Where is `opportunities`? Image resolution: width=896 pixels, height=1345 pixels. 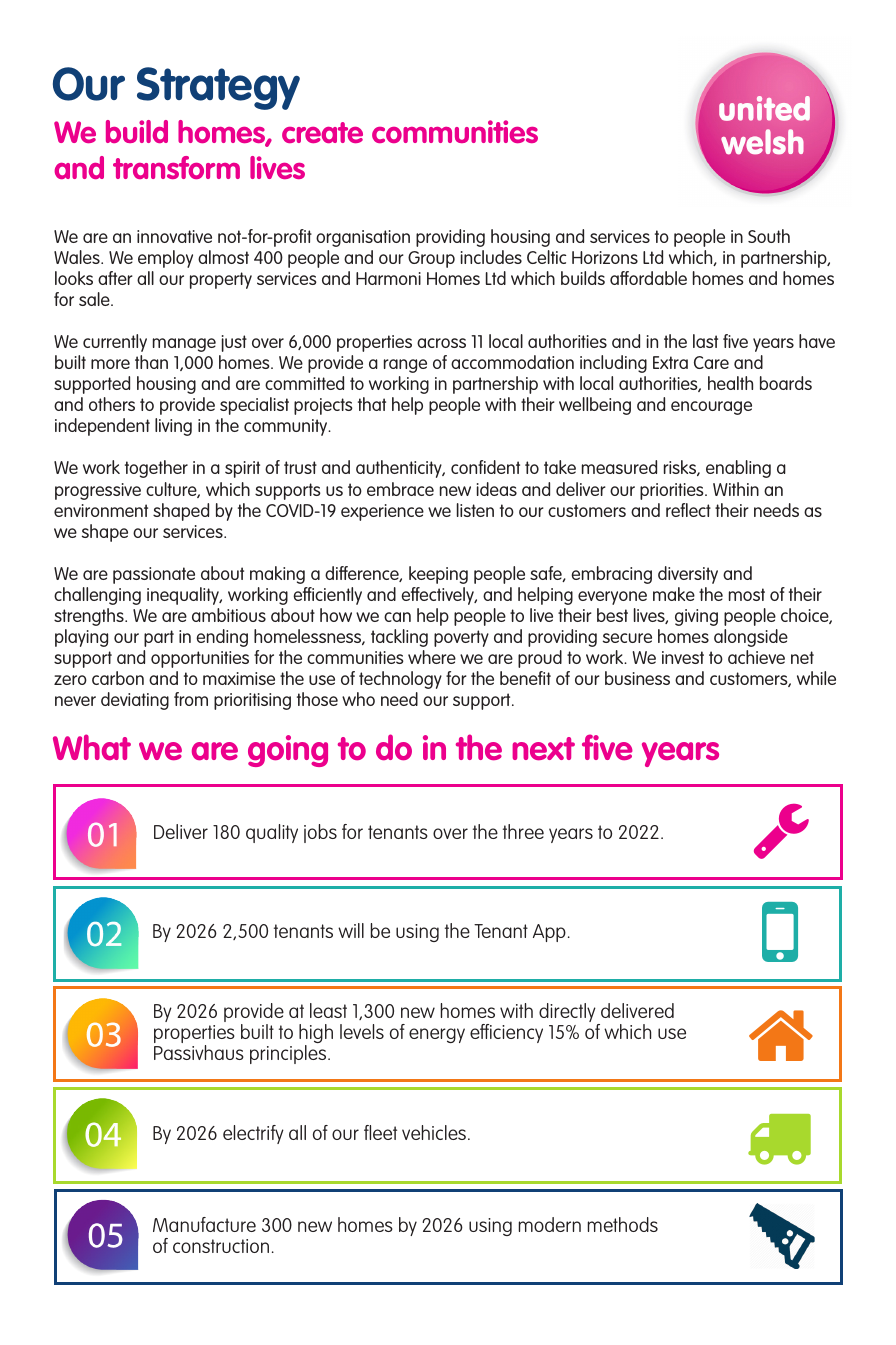
opportunities is located at coordinates (200, 659).
